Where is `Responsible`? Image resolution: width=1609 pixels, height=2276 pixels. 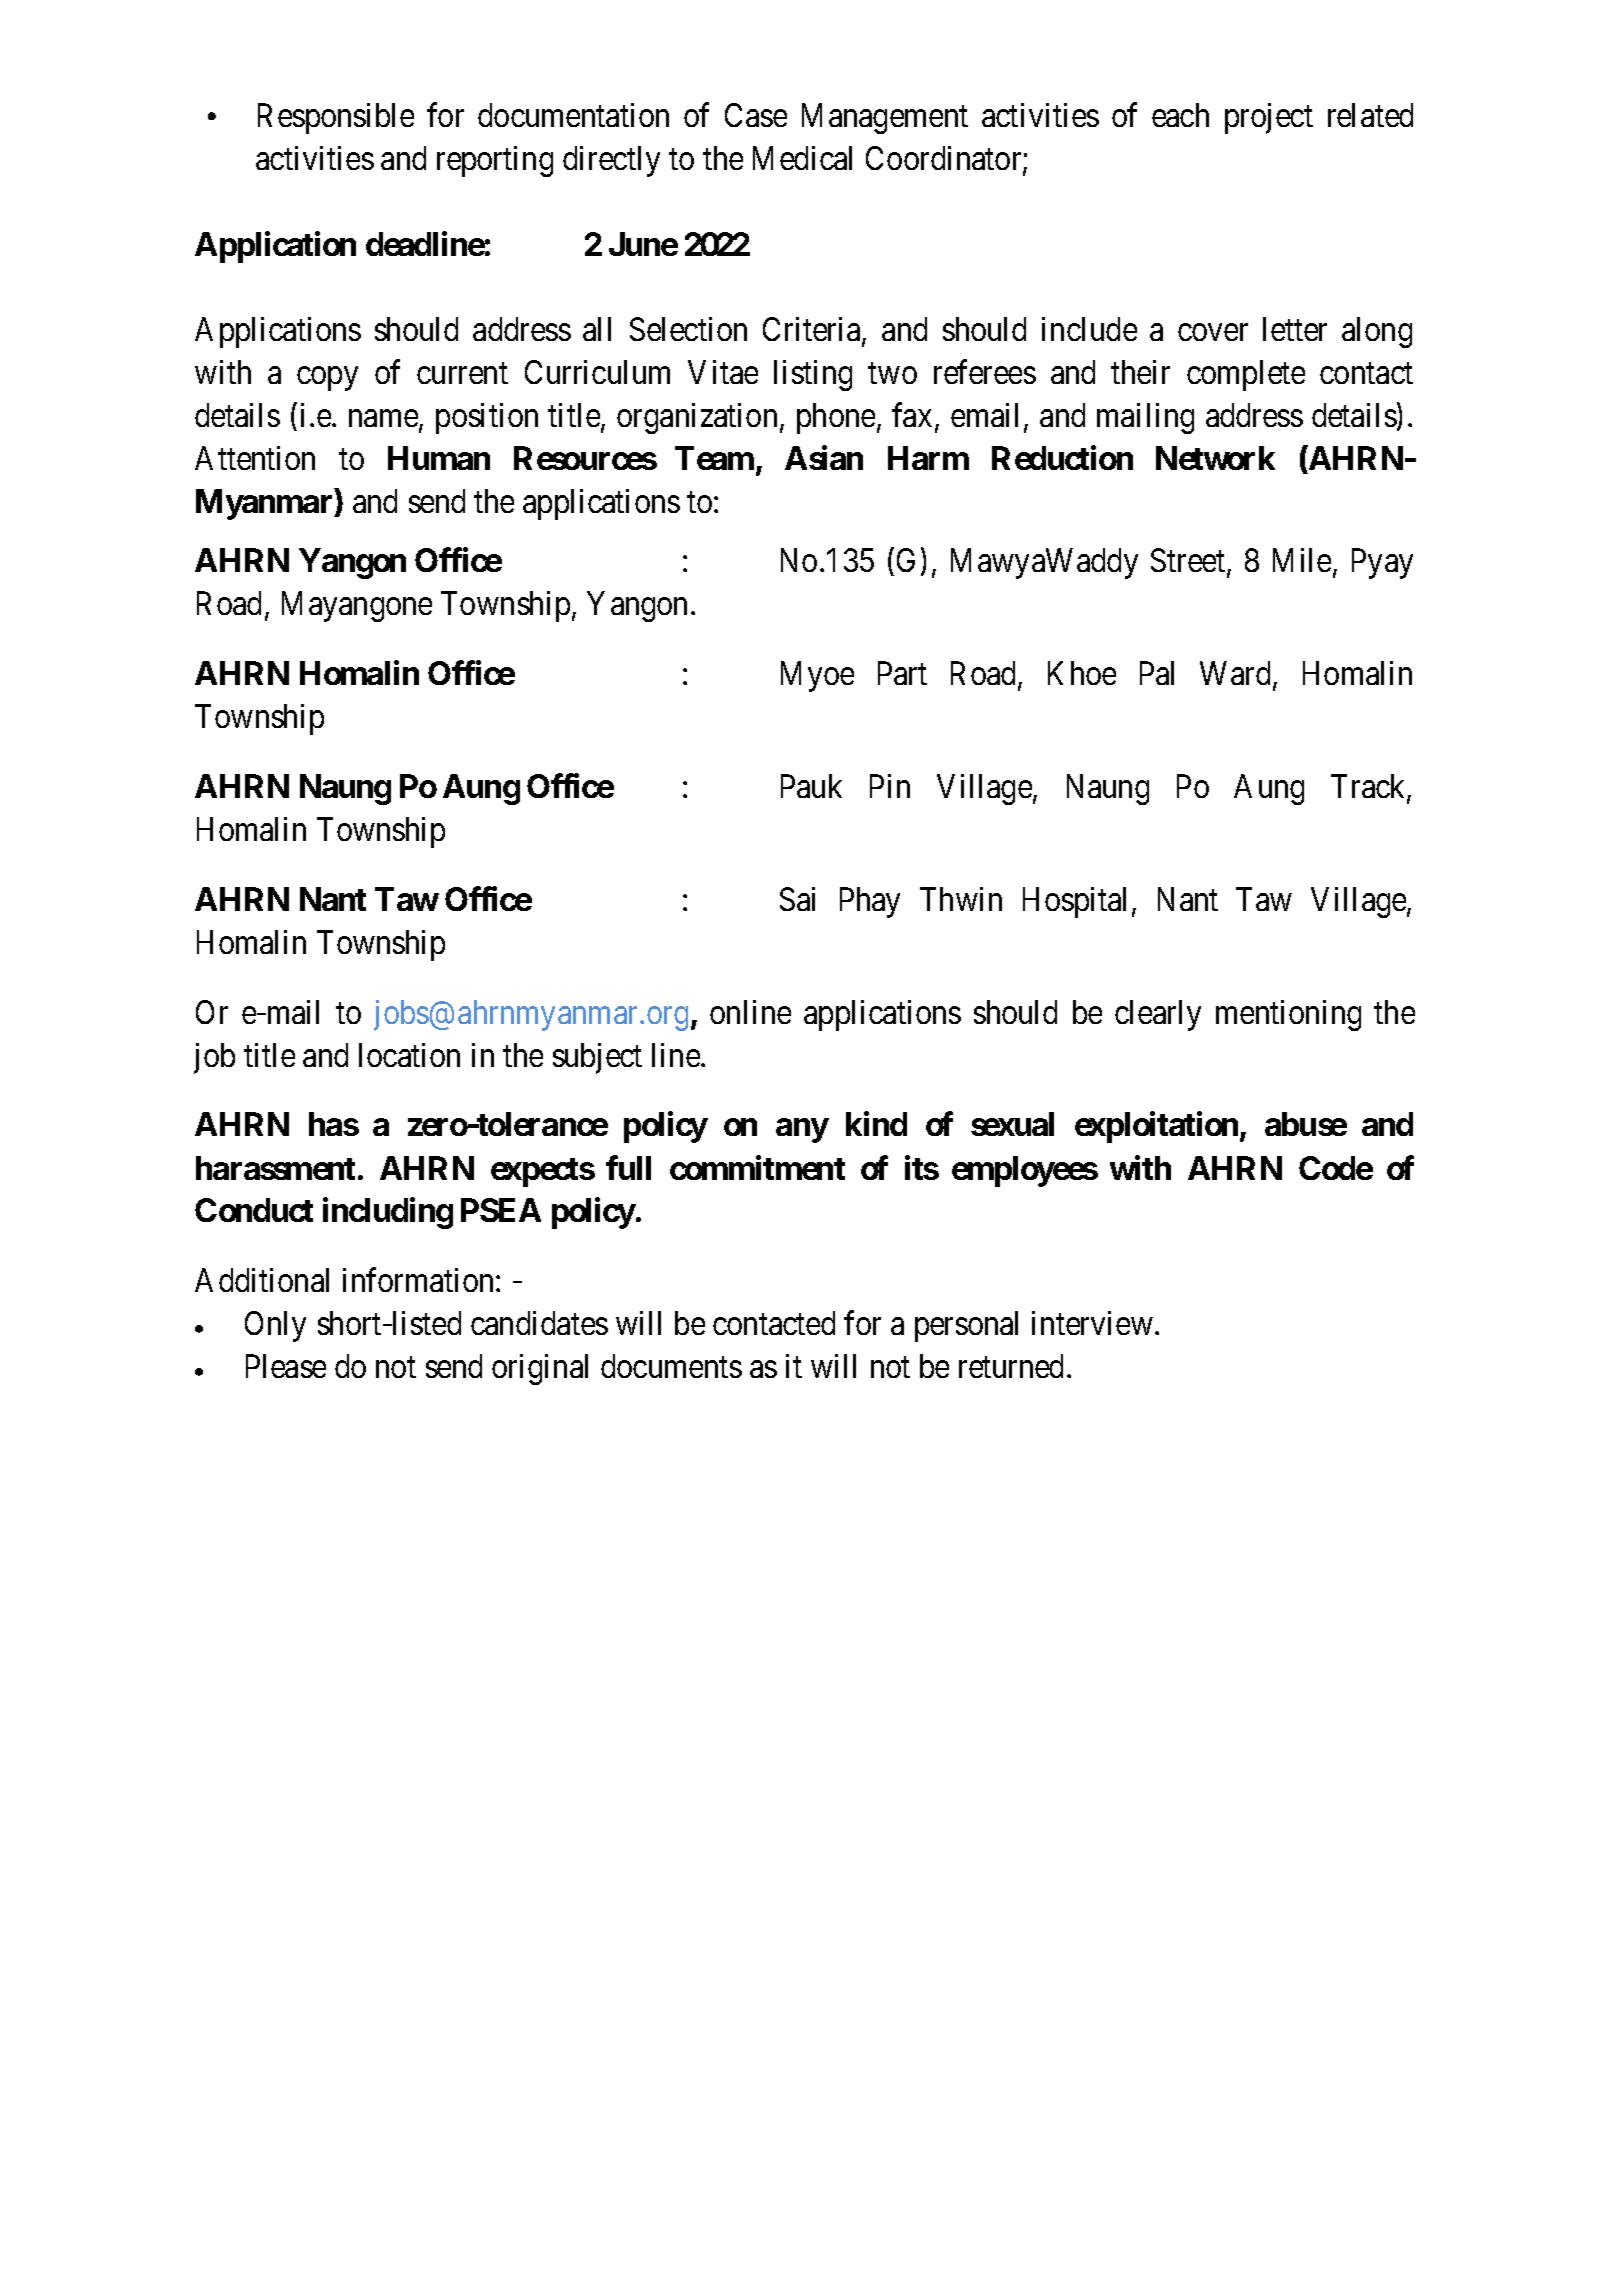
Responsible is located at coordinates (336, 118).
